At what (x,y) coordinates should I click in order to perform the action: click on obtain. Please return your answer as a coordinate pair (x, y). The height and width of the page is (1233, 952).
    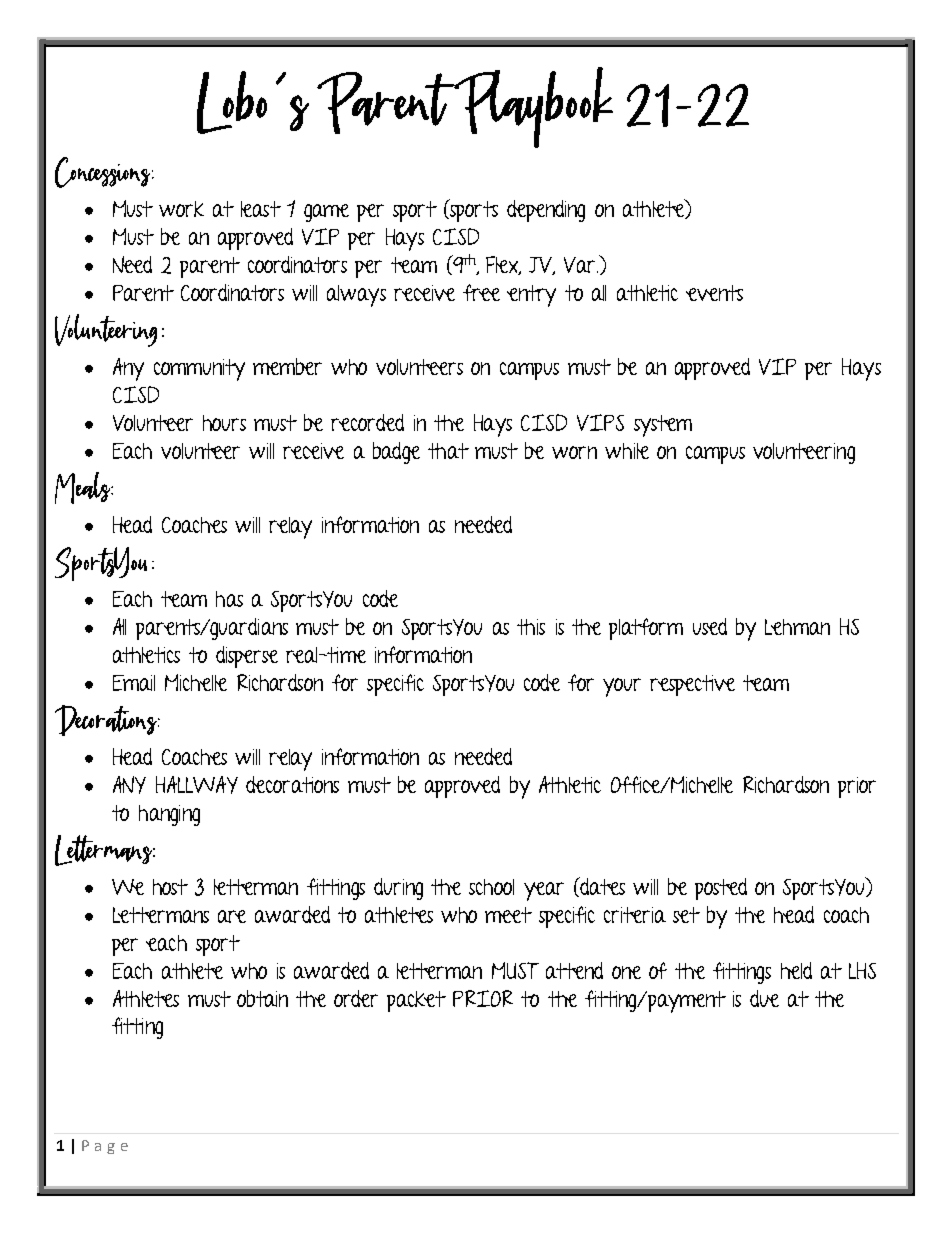
    Looking at the image, I should click on (262, 998).
